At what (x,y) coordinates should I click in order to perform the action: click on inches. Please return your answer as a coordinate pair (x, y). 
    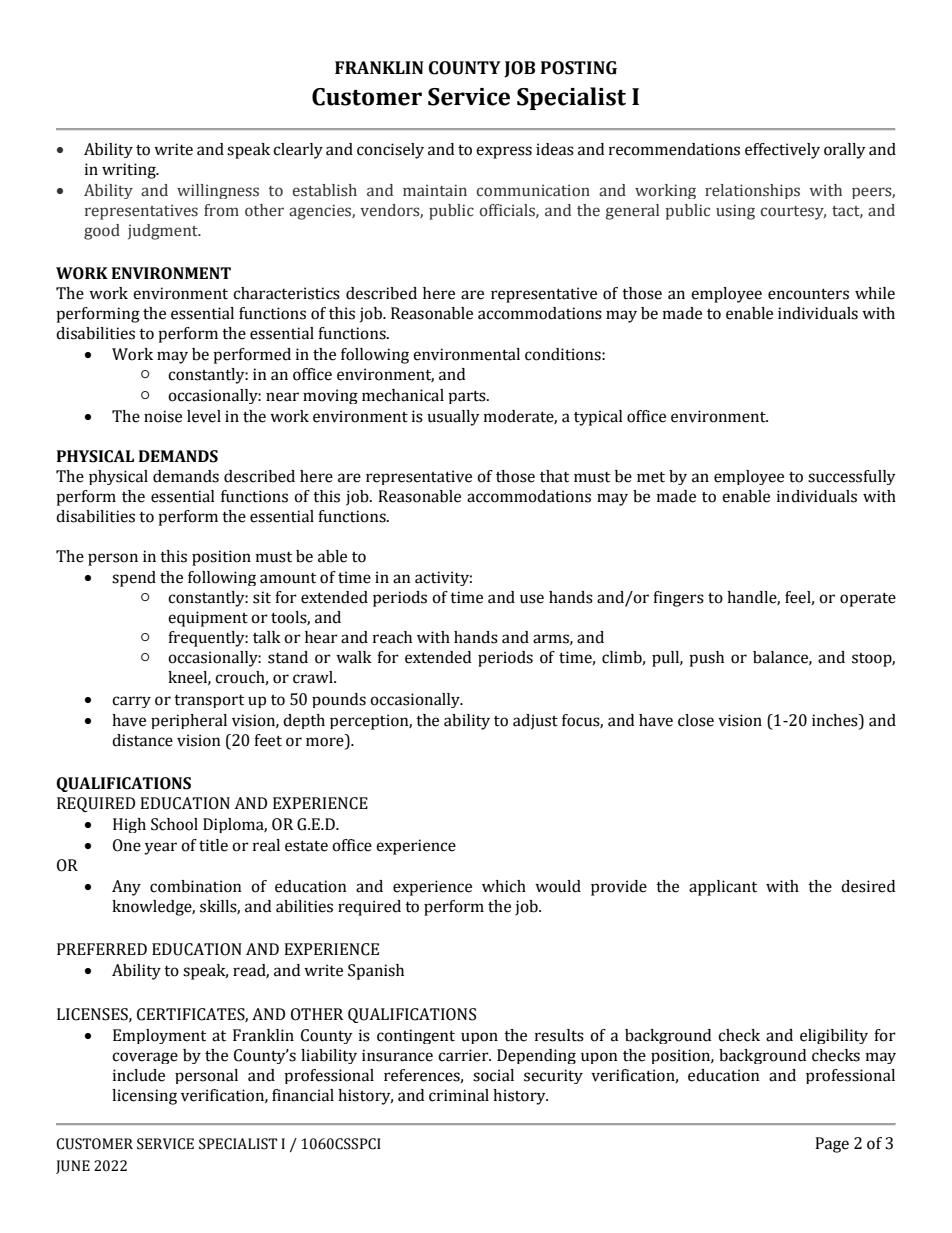
    Looking at the image, I should click on (836, 720).
